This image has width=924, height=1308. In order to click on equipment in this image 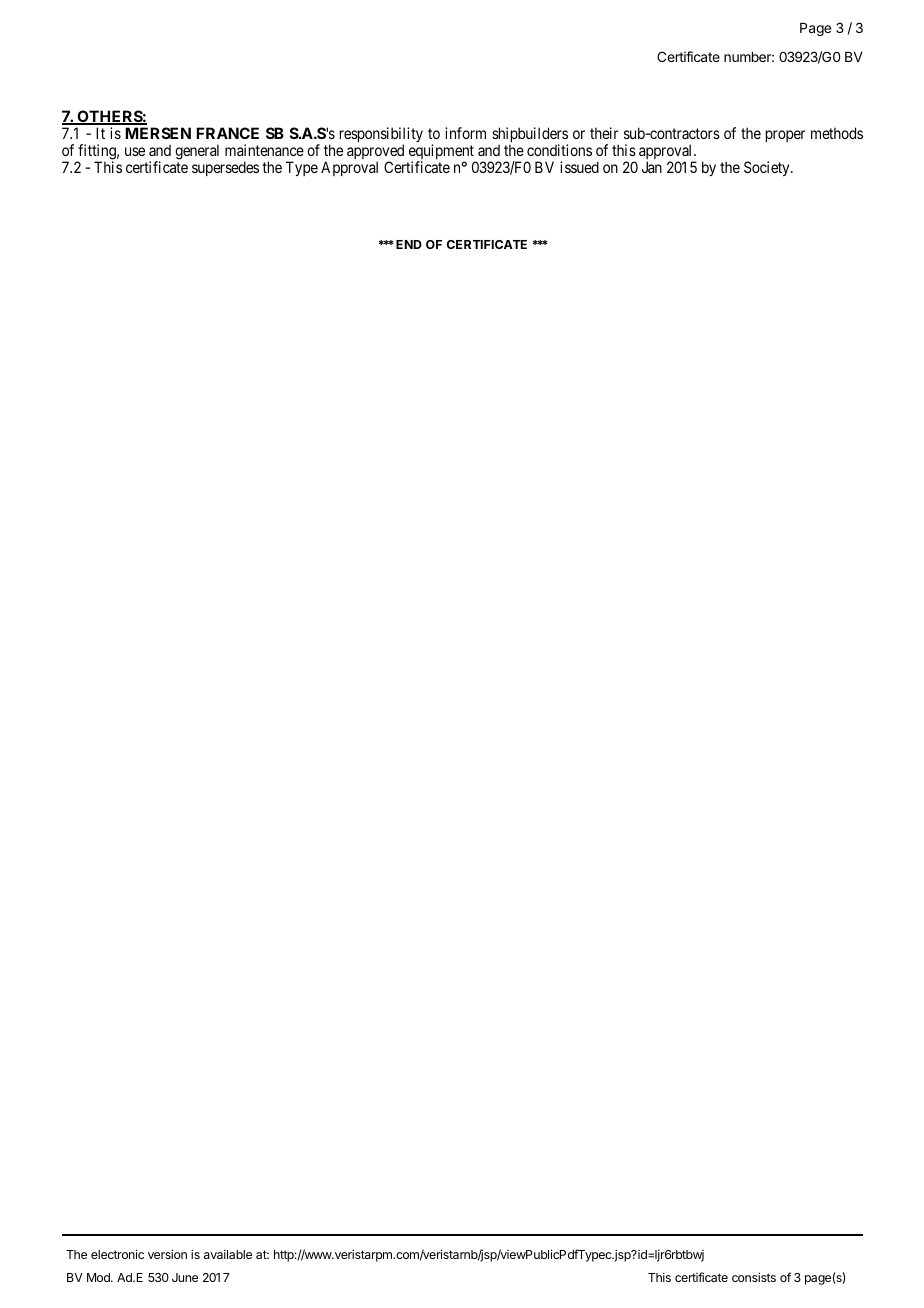, I will do `click(442, 153)`.
